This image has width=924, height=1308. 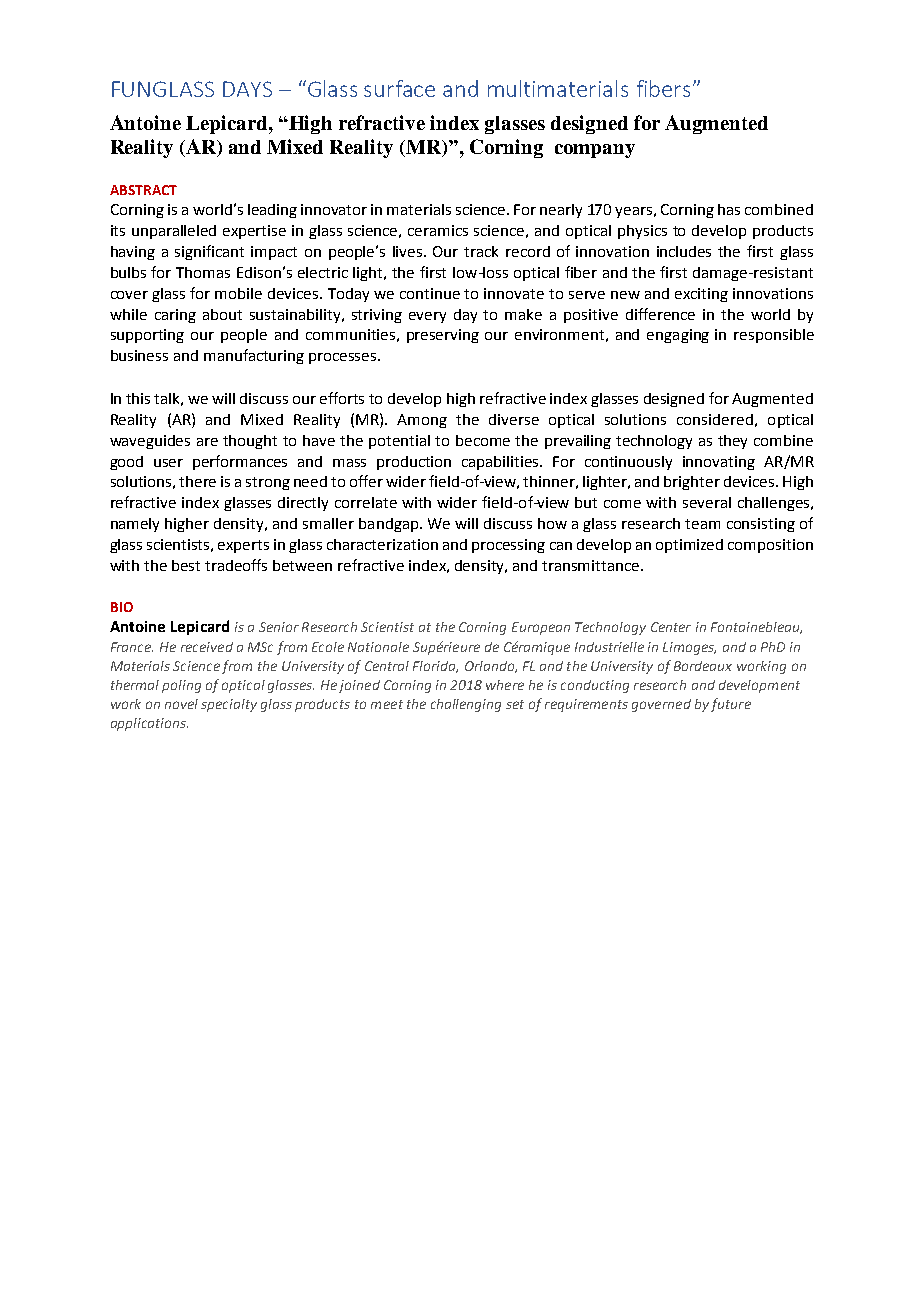 I want to click on governed, so click(x=661, y=705).
